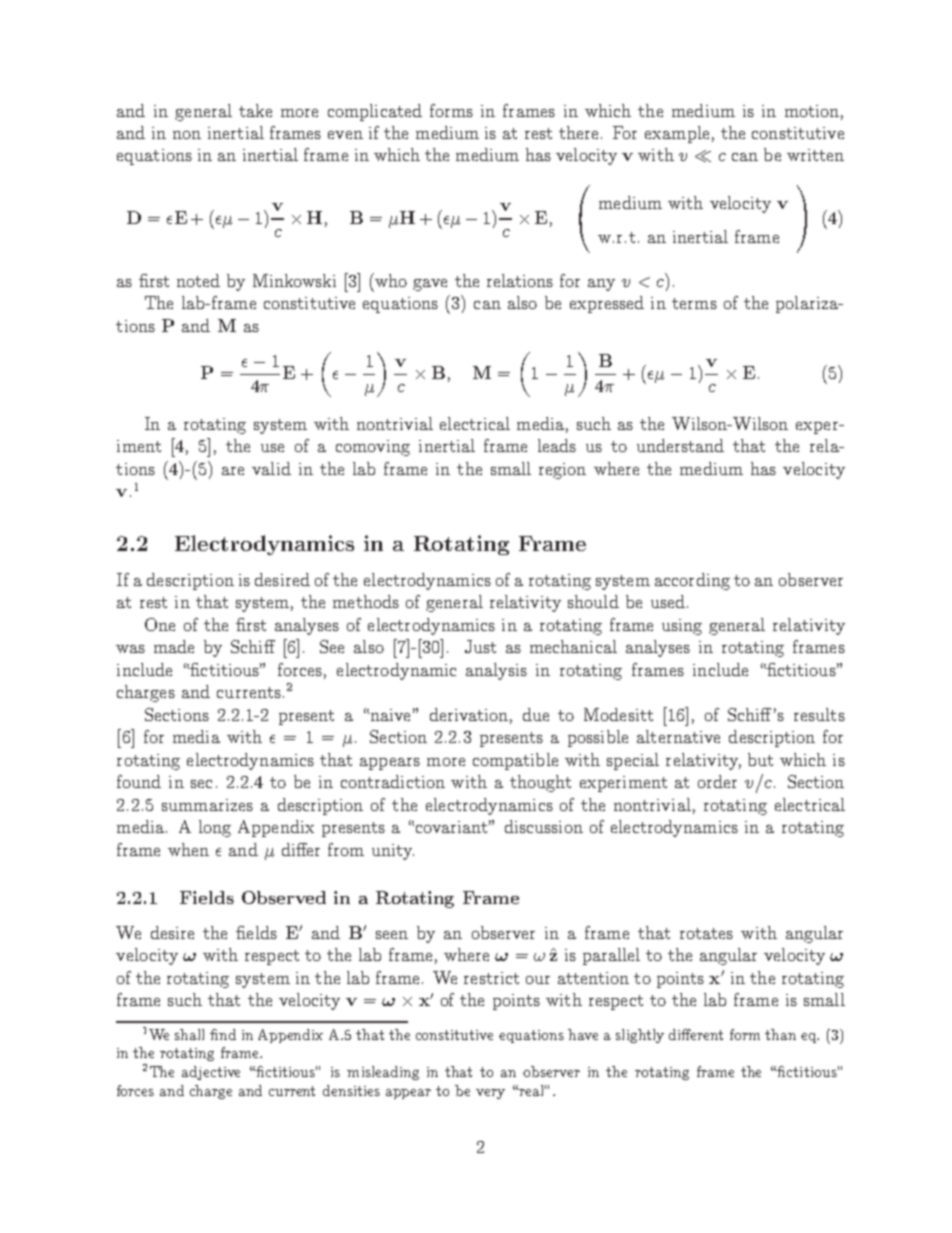 The width and height of the image is (952, 1233). I want to click on adjective, so click(211, 1073).
